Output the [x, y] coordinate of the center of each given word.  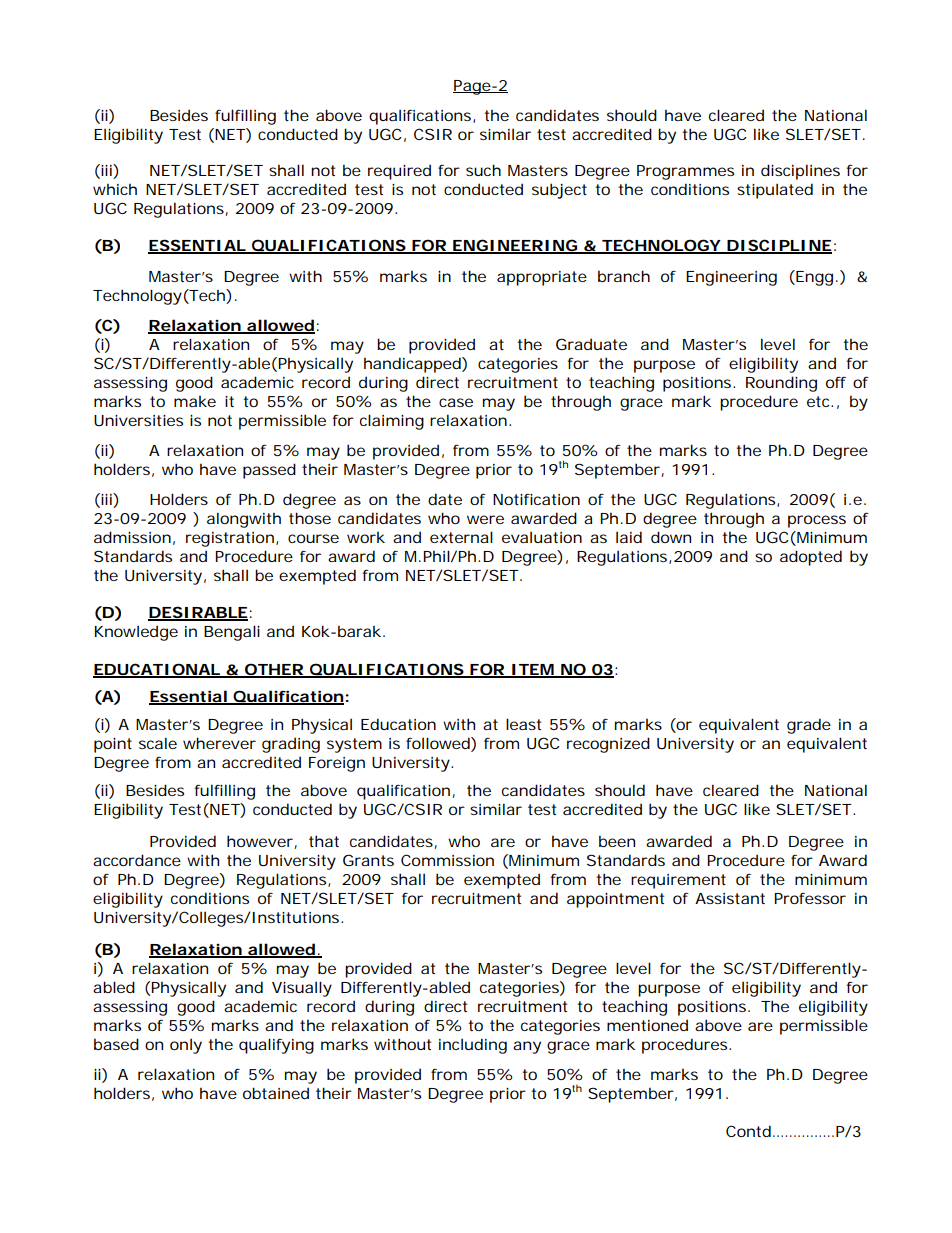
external [461, 537]
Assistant [730, 898]
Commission [447, 860]
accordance [137, 860]
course [313, 538]
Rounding [781, 384]
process [817, 521]
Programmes [685, 172]
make [195, 401]
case [456, 402]
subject [559, 191]
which [115, 189]
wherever [219, 743]
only [186, 1046]
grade [809, 726]
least [523, 724]
